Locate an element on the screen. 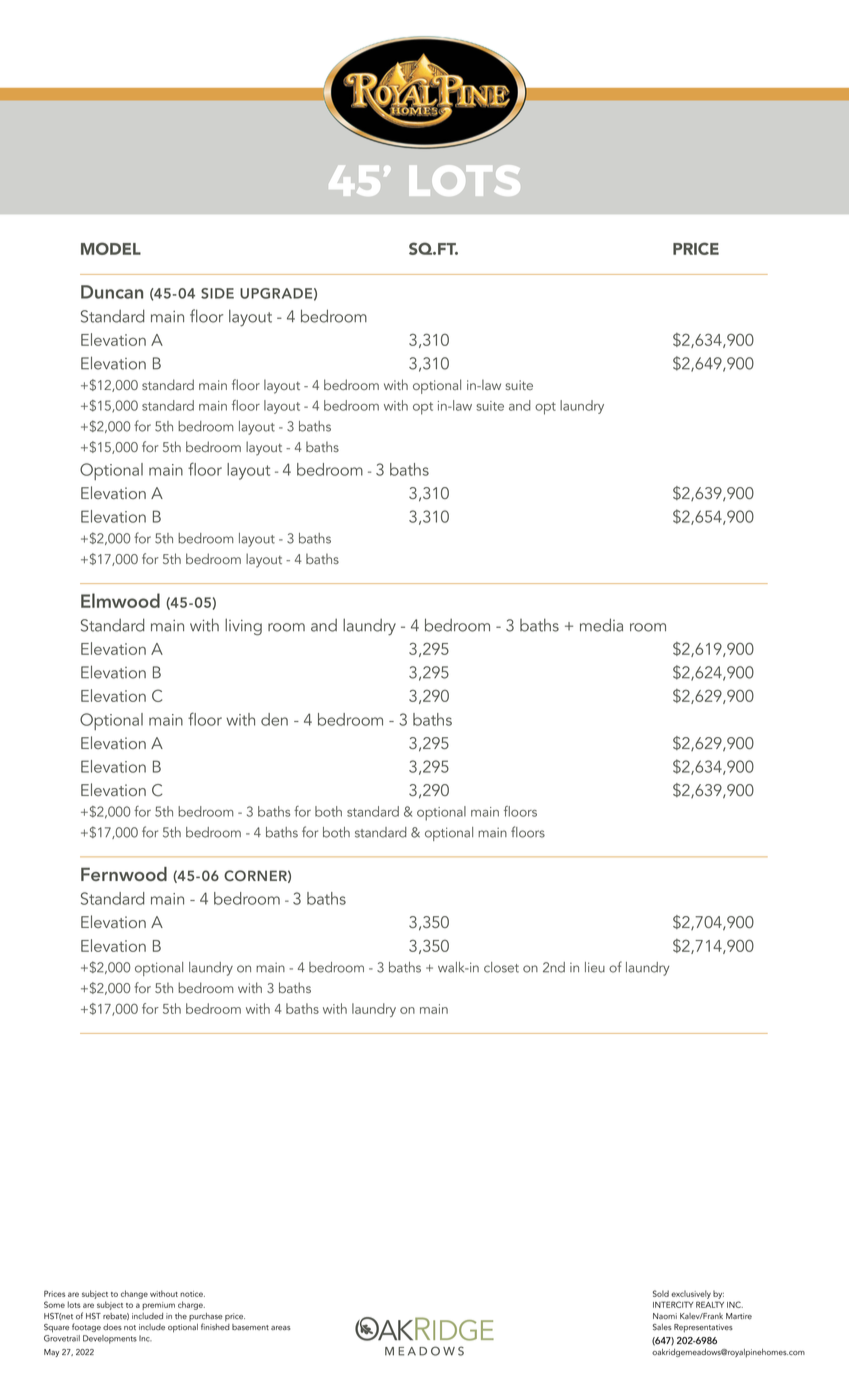 The width and height of the screenshot is (849, 1400). living is located at coordinates (243, 627).
